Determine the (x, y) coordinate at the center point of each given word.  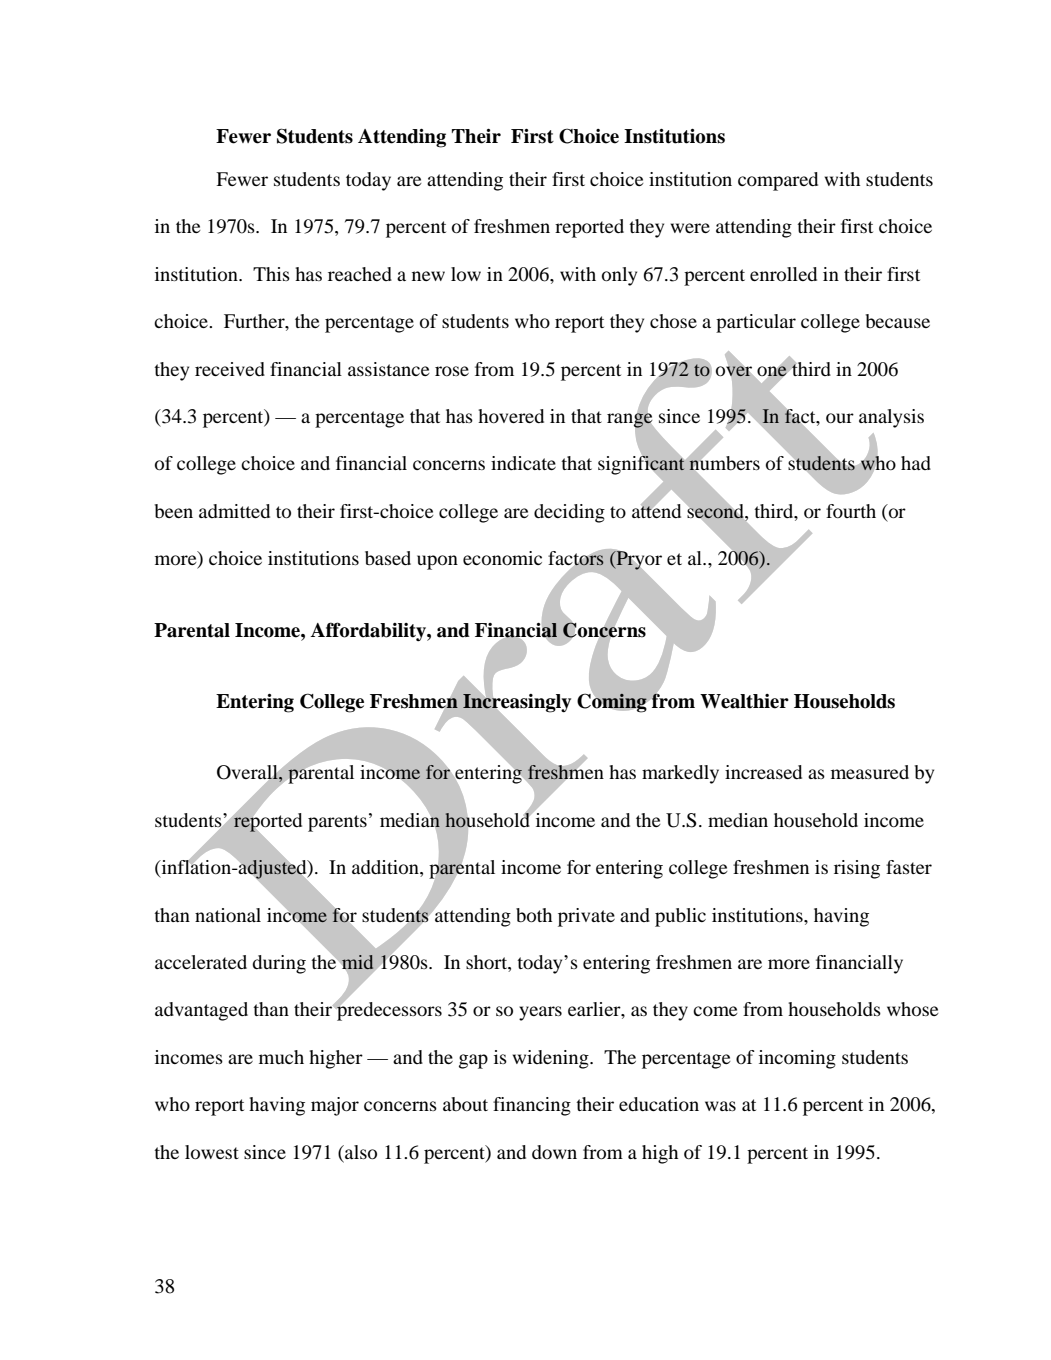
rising (857, 869)
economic (502, 558)
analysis (891, 418)
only (619, 276)
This (271, 274)
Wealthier (744, 701)
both (534, 915)
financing (532, 1106)
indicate (523, 463)
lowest (212, 1152)
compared (778, 181)
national (228, 915)
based (388, 558)
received (230, 369)
